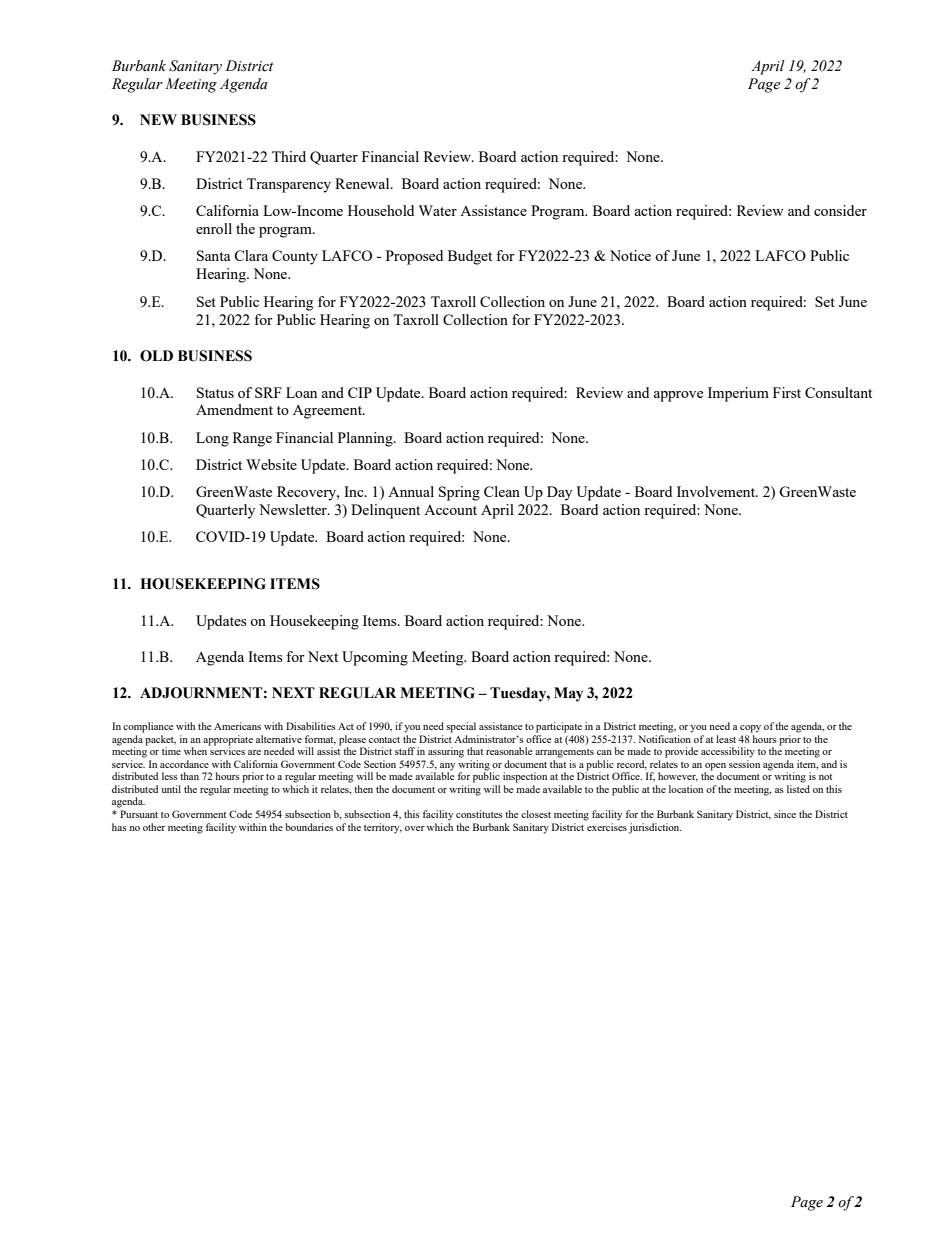  I want to click on Water, so click(437, 210).
